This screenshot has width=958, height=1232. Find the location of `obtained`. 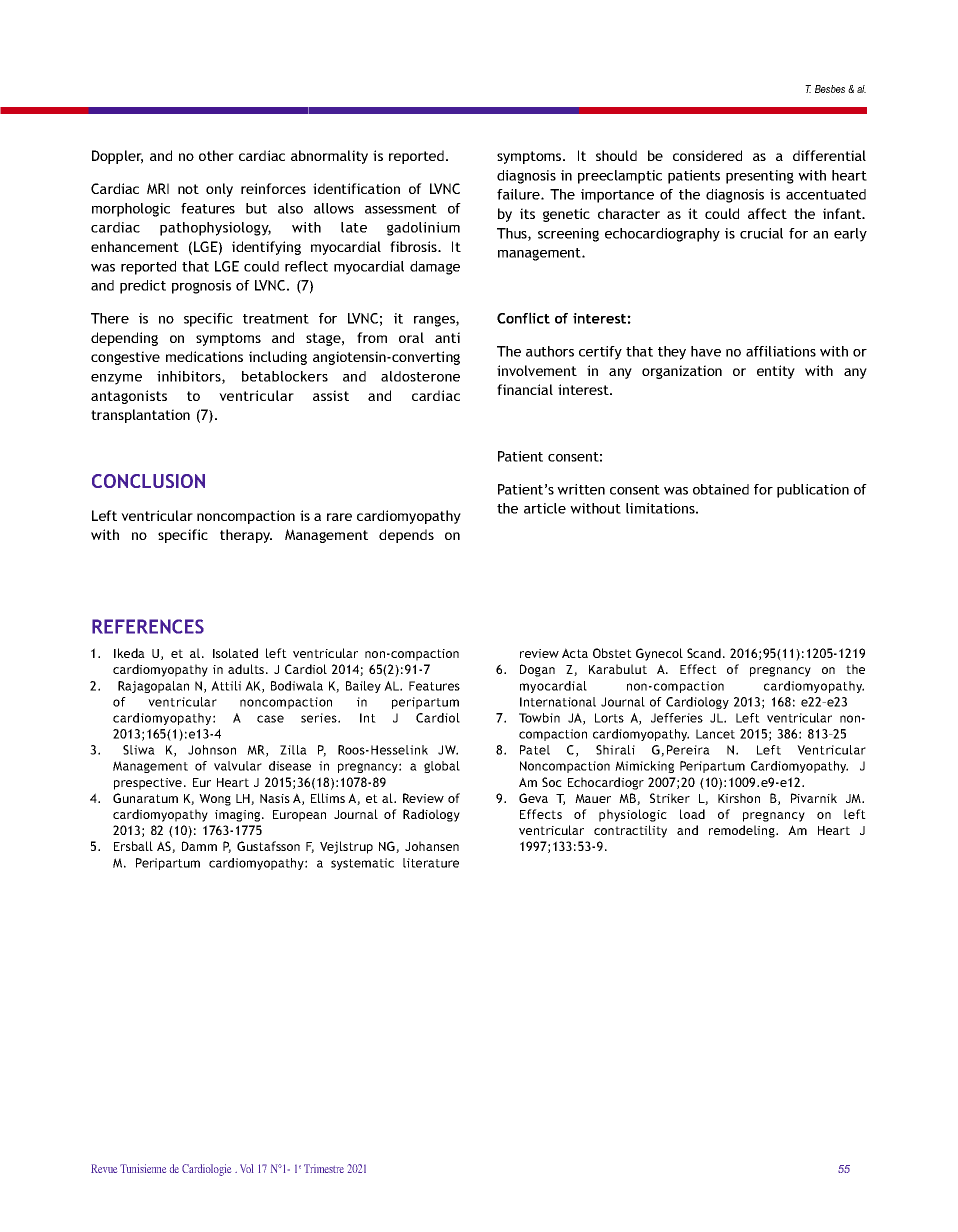

obtained is located at coordinates (721, 489).
